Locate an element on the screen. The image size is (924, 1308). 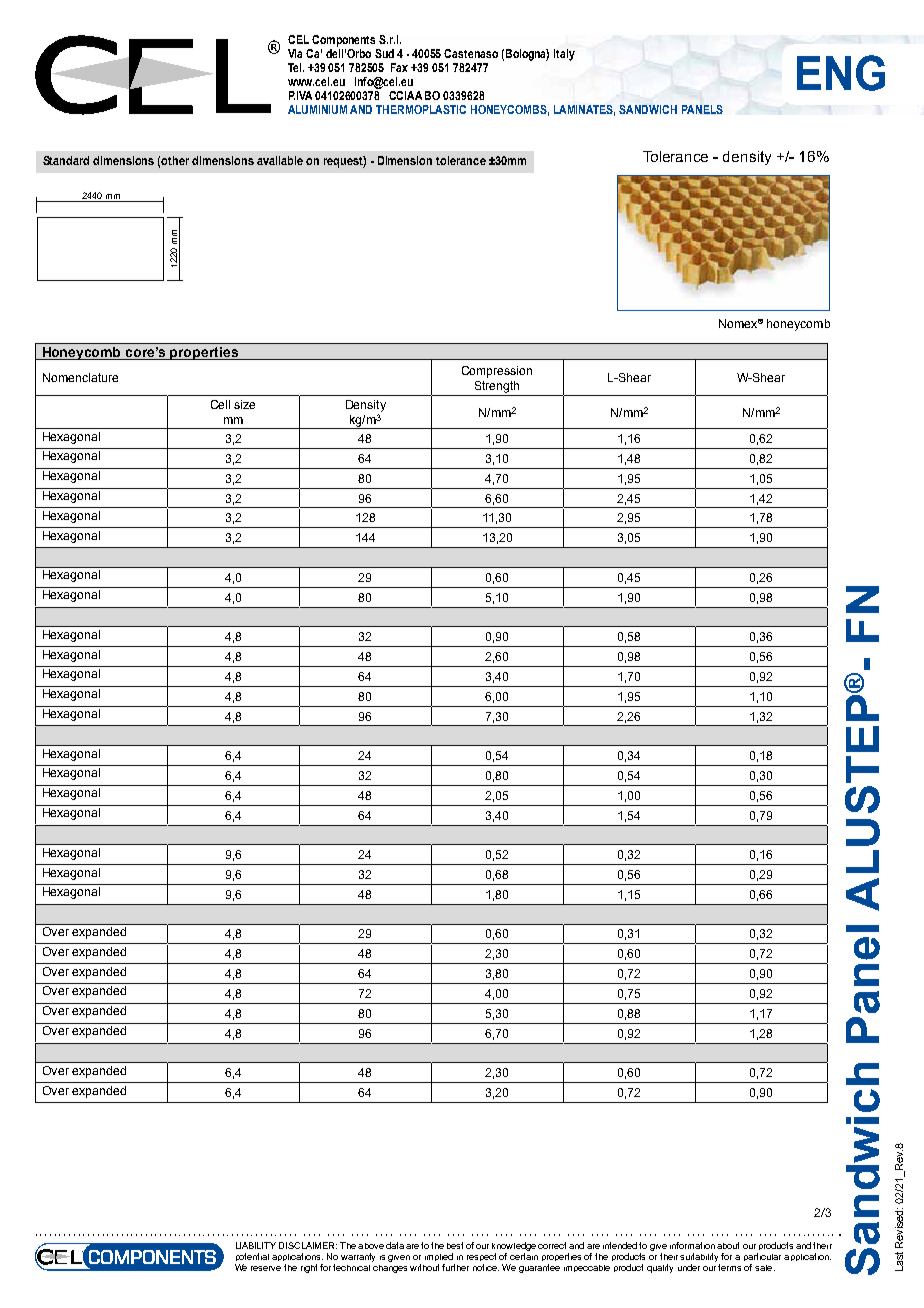
LIABILITY is located at coordinates (256, 1245).
